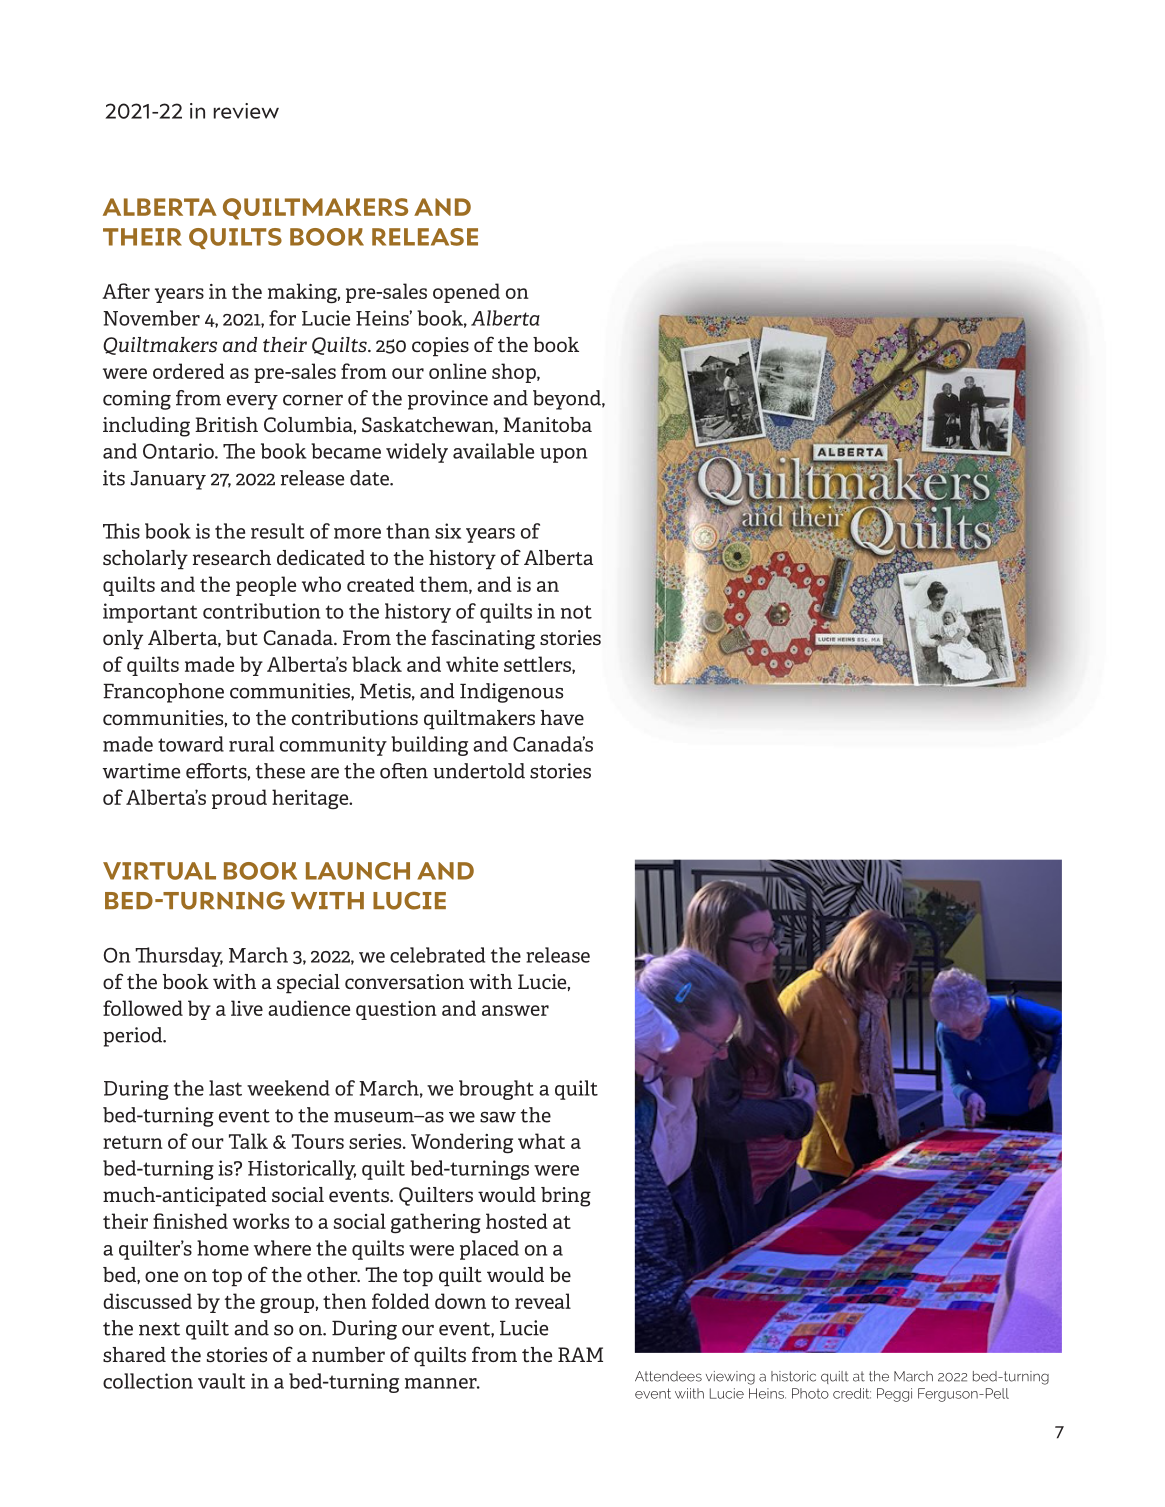 The width and height of the image is (1165, 1507). I want to click on review, so click(246, 111).
